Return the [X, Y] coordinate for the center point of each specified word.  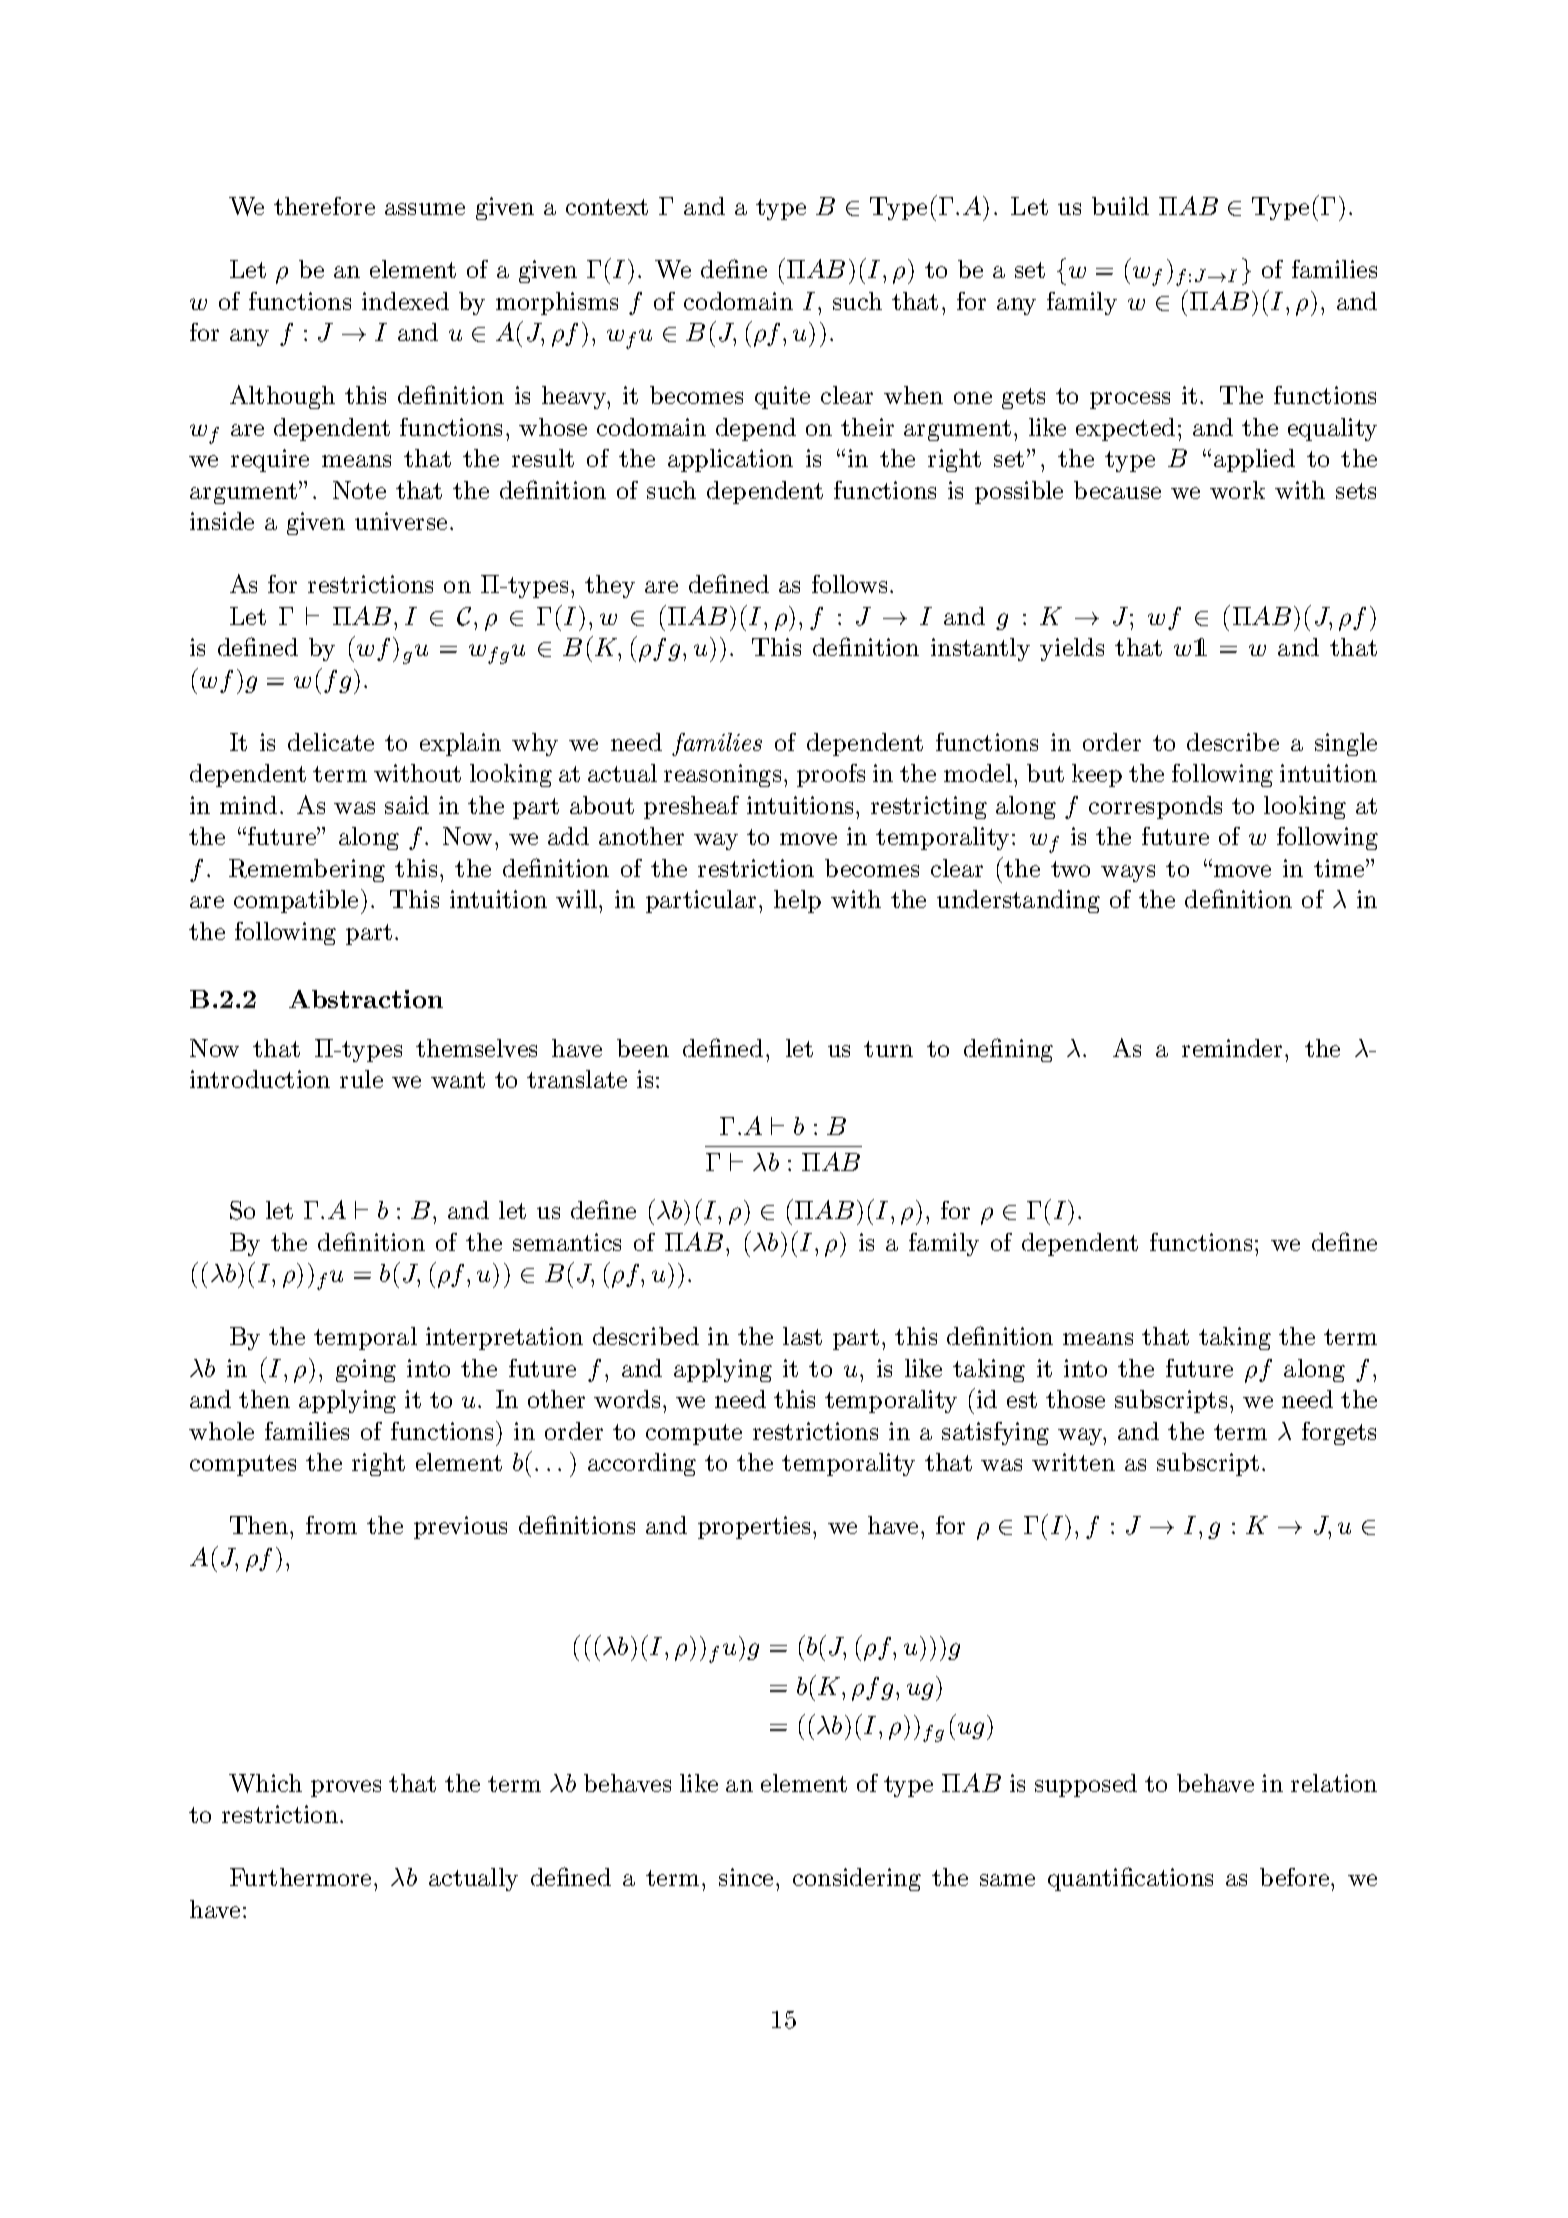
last [802, 1336]
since [746, 1877]
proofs [831, 775]
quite [782, 397]
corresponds [1155, 807]
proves [346, 1788]
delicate [331, 742]
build [1120, 206]
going [366, 1370]
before [1294, 1877]
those [1075, 1399]
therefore [324, 206]
